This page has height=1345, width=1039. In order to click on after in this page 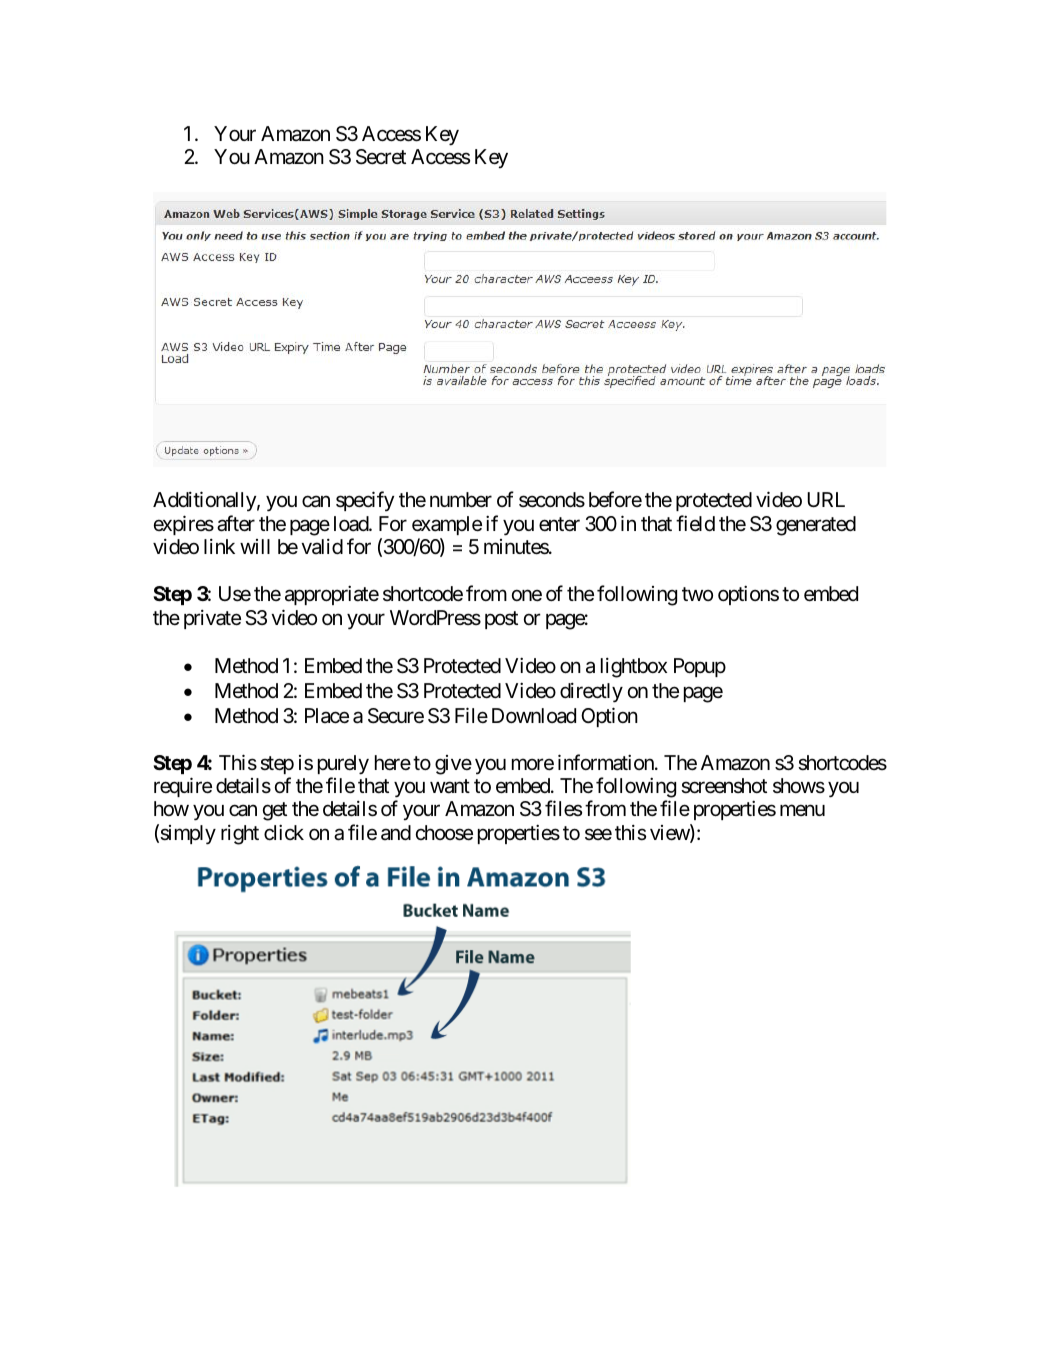, I will do `click(236, 523)`.
